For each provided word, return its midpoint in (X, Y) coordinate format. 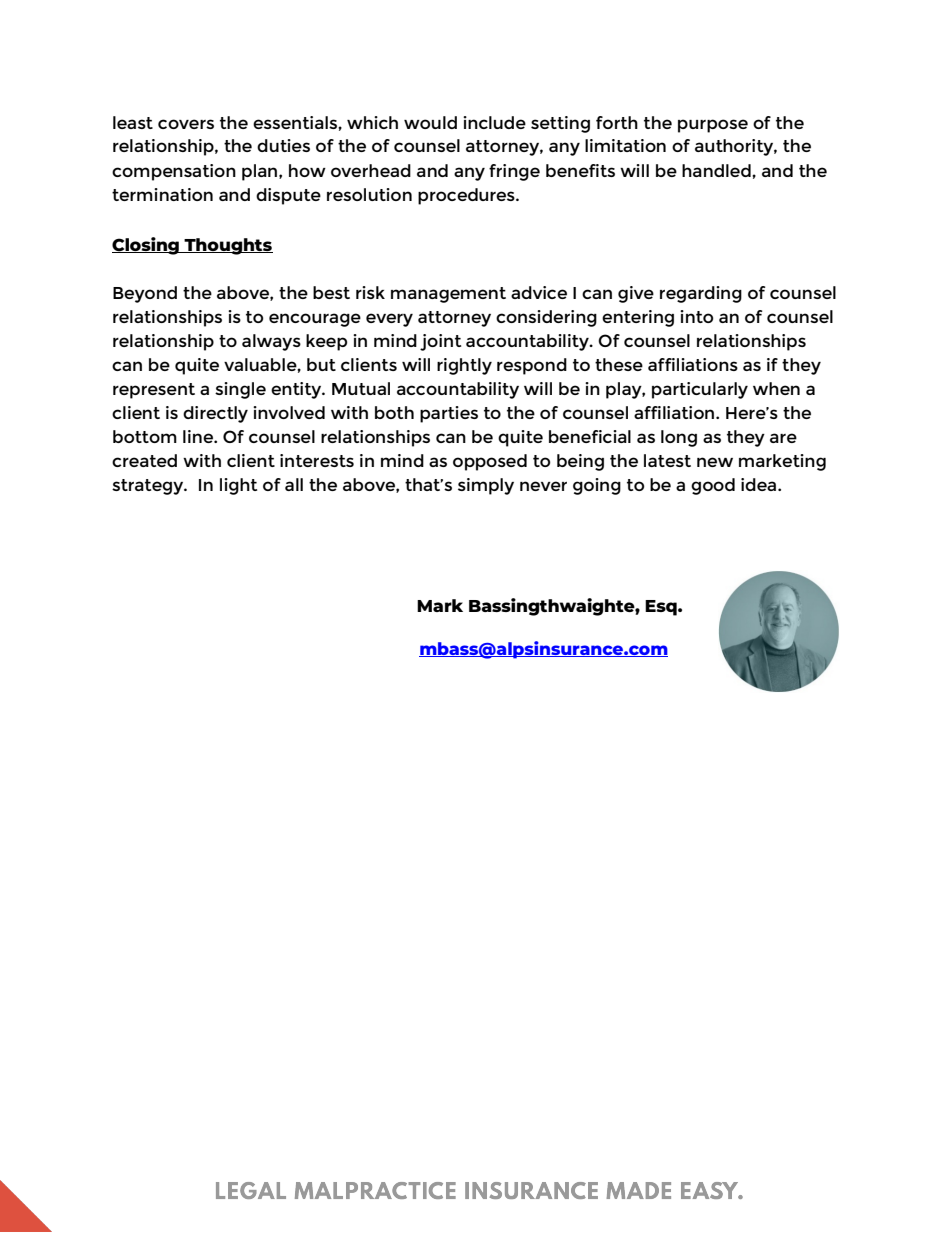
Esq (662, 608)
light (238, 486)
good (713, 486)
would (430, 122)
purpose (713, 126)
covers (186, 124)
